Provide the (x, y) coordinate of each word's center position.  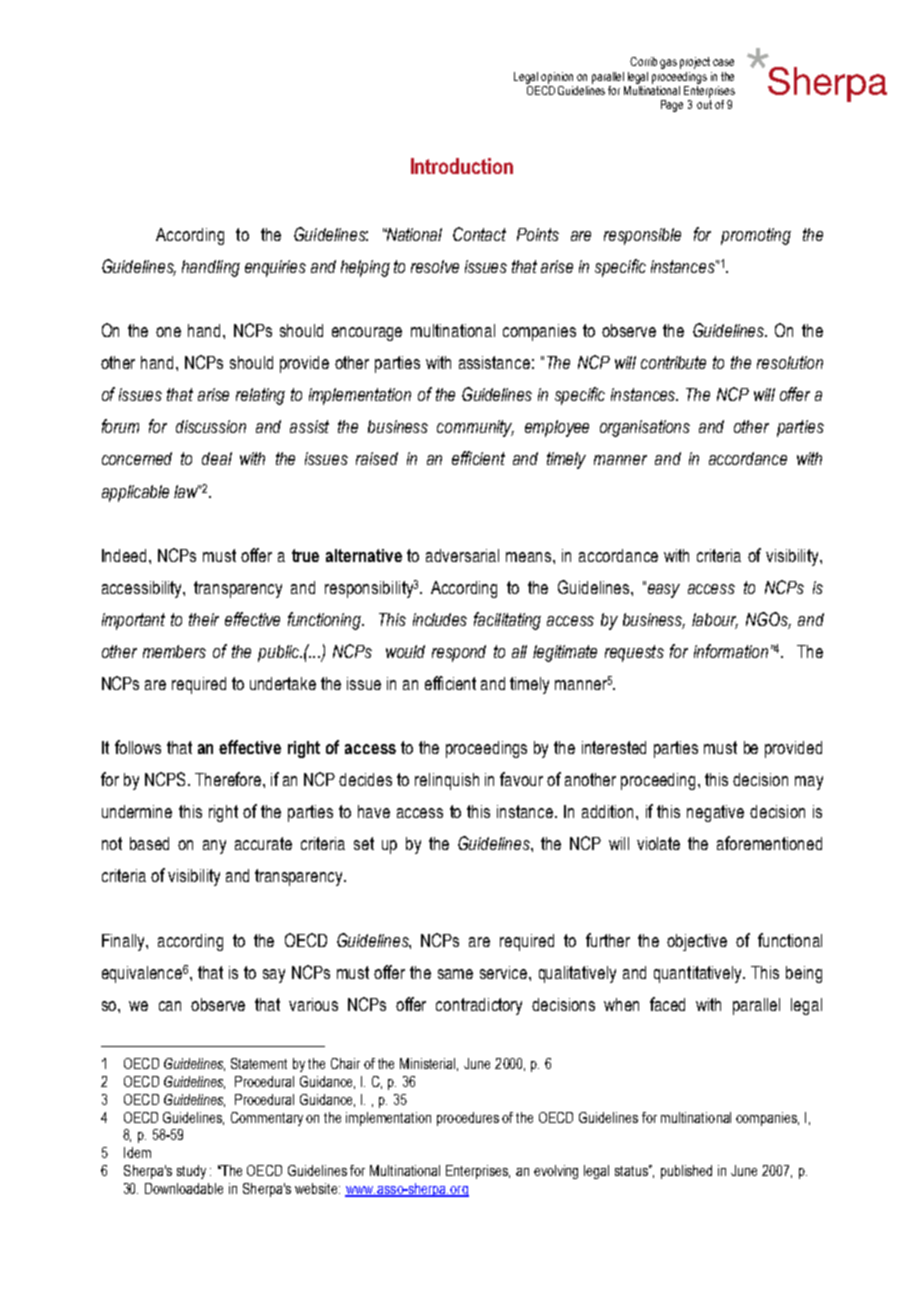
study (191, 1172)
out (704, 104)
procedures (468, 1119)
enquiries (275, 268)
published (686, 1172)
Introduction (462, 166)
